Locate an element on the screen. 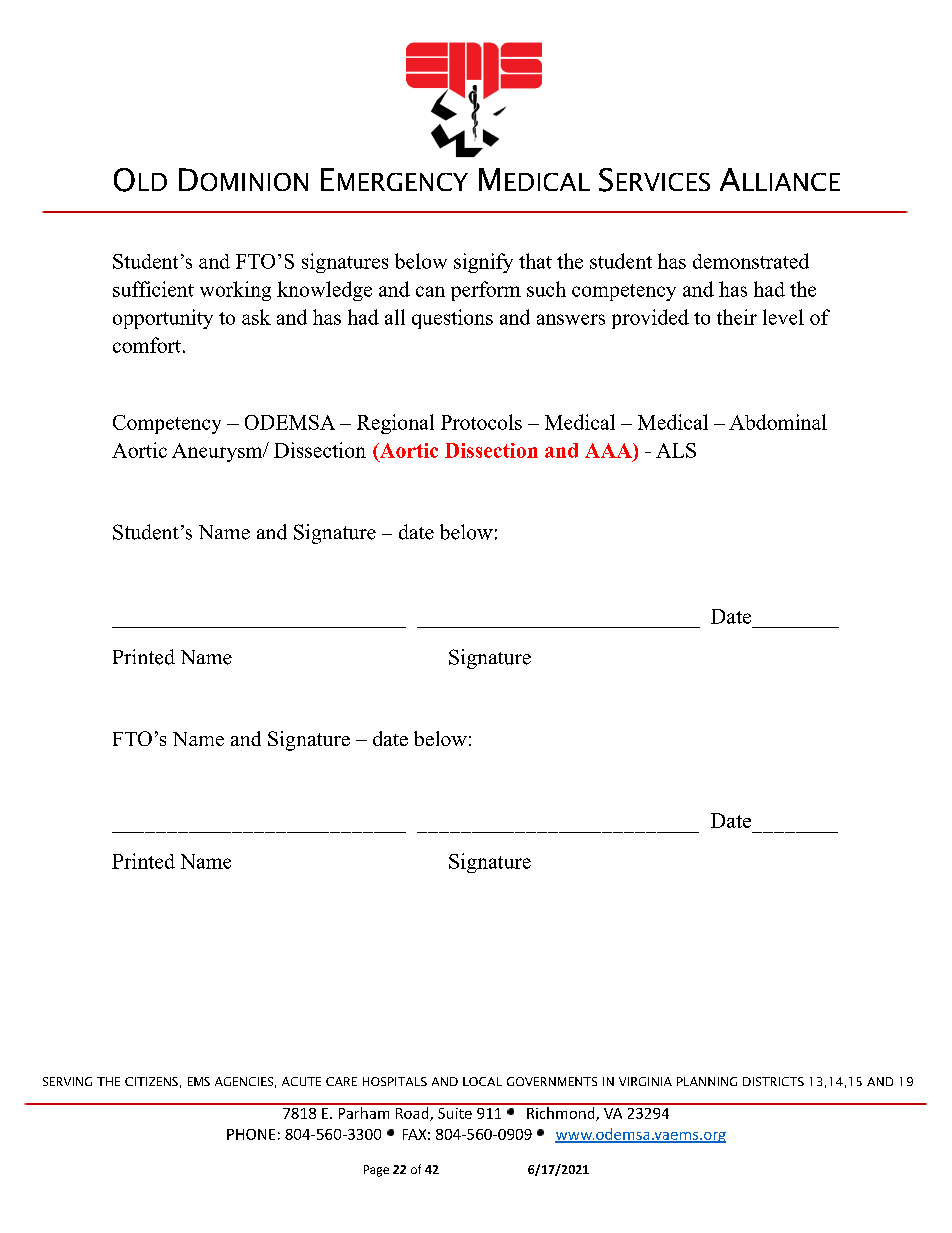 This screenshot has height=1233, width=952. AAA is located at coordinates (609, 450).
